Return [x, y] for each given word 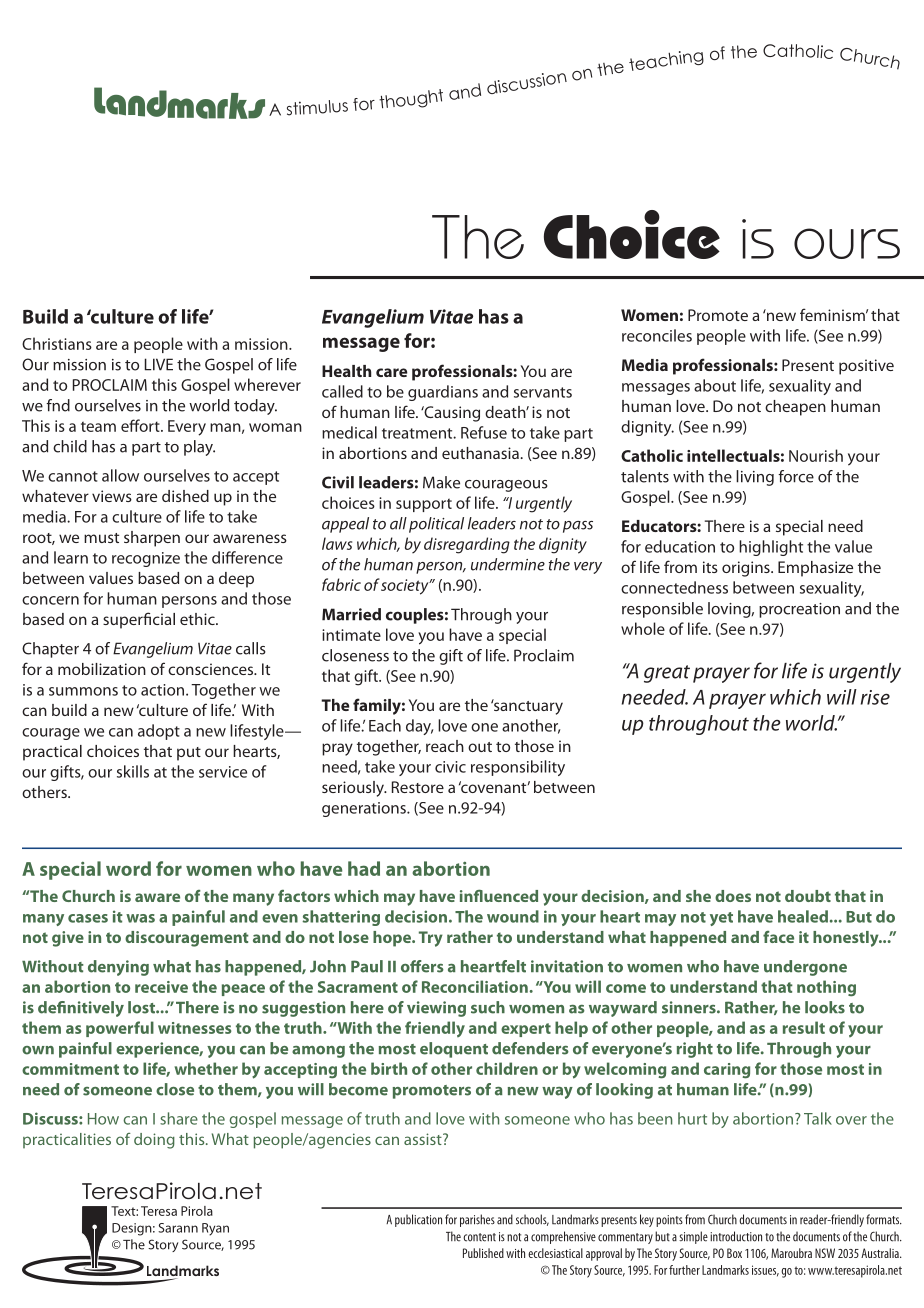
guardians [443, 393]
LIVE [159, 364]
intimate [351, 635]
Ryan [215, 1229]
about [715, 385]
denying [118, 968]
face [778, 937]
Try [431, 939]
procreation [799, 610]
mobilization [102, 669]
